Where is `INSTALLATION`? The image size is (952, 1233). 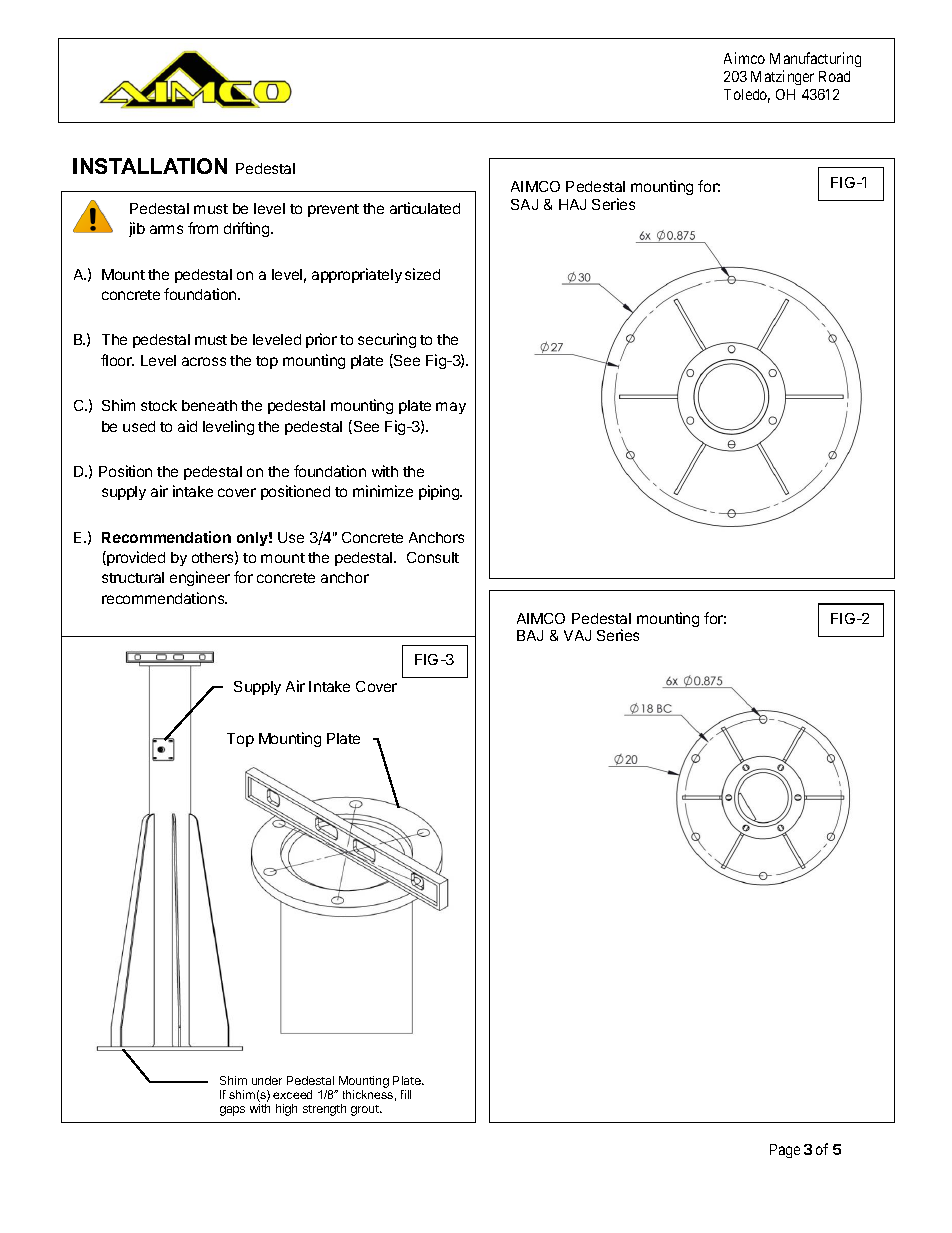
INSTALLATION is located at coordinates (150, 166).
